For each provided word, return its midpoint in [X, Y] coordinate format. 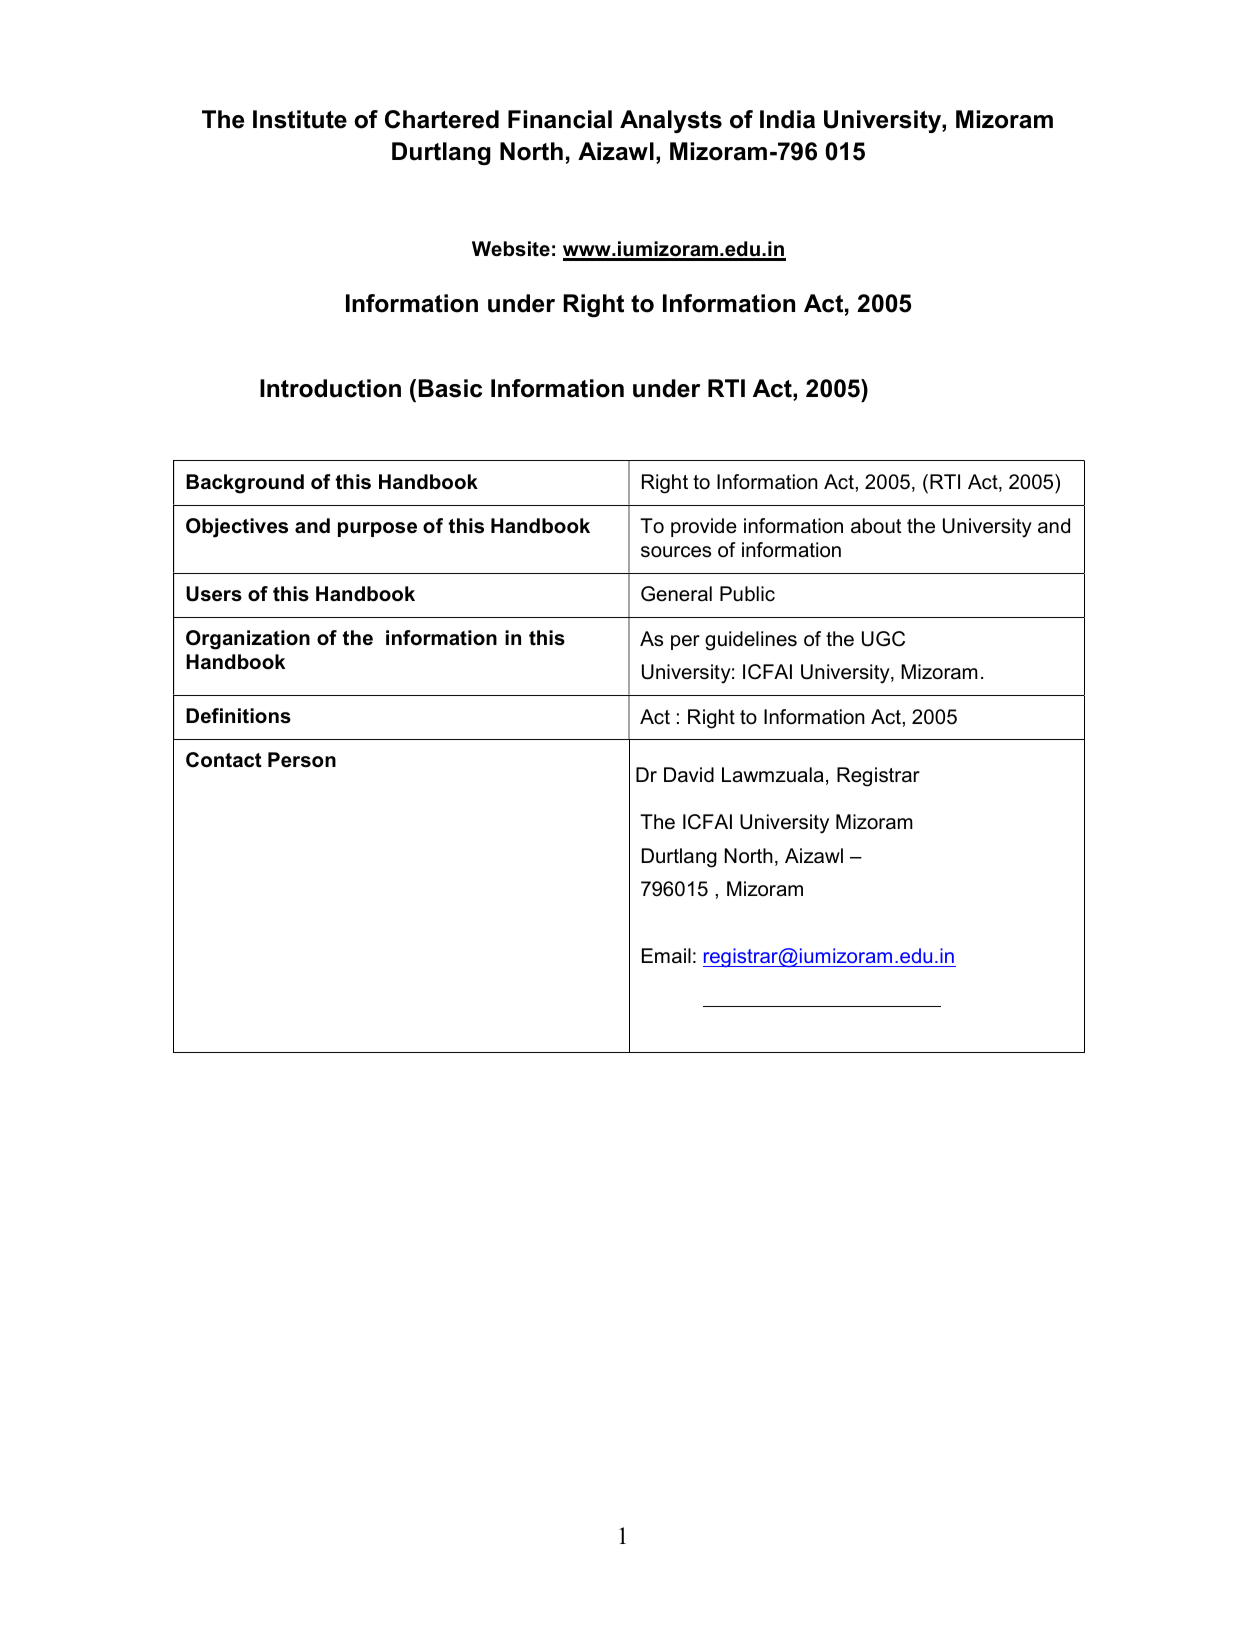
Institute [300, 119]
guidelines [751, 641]
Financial [560, 119]
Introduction [330, 388]
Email [666, 956]
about [876, 526]
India [787, 119]
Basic [450, 388]
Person [302, 760]
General [676, 594]
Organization [248, 640]
